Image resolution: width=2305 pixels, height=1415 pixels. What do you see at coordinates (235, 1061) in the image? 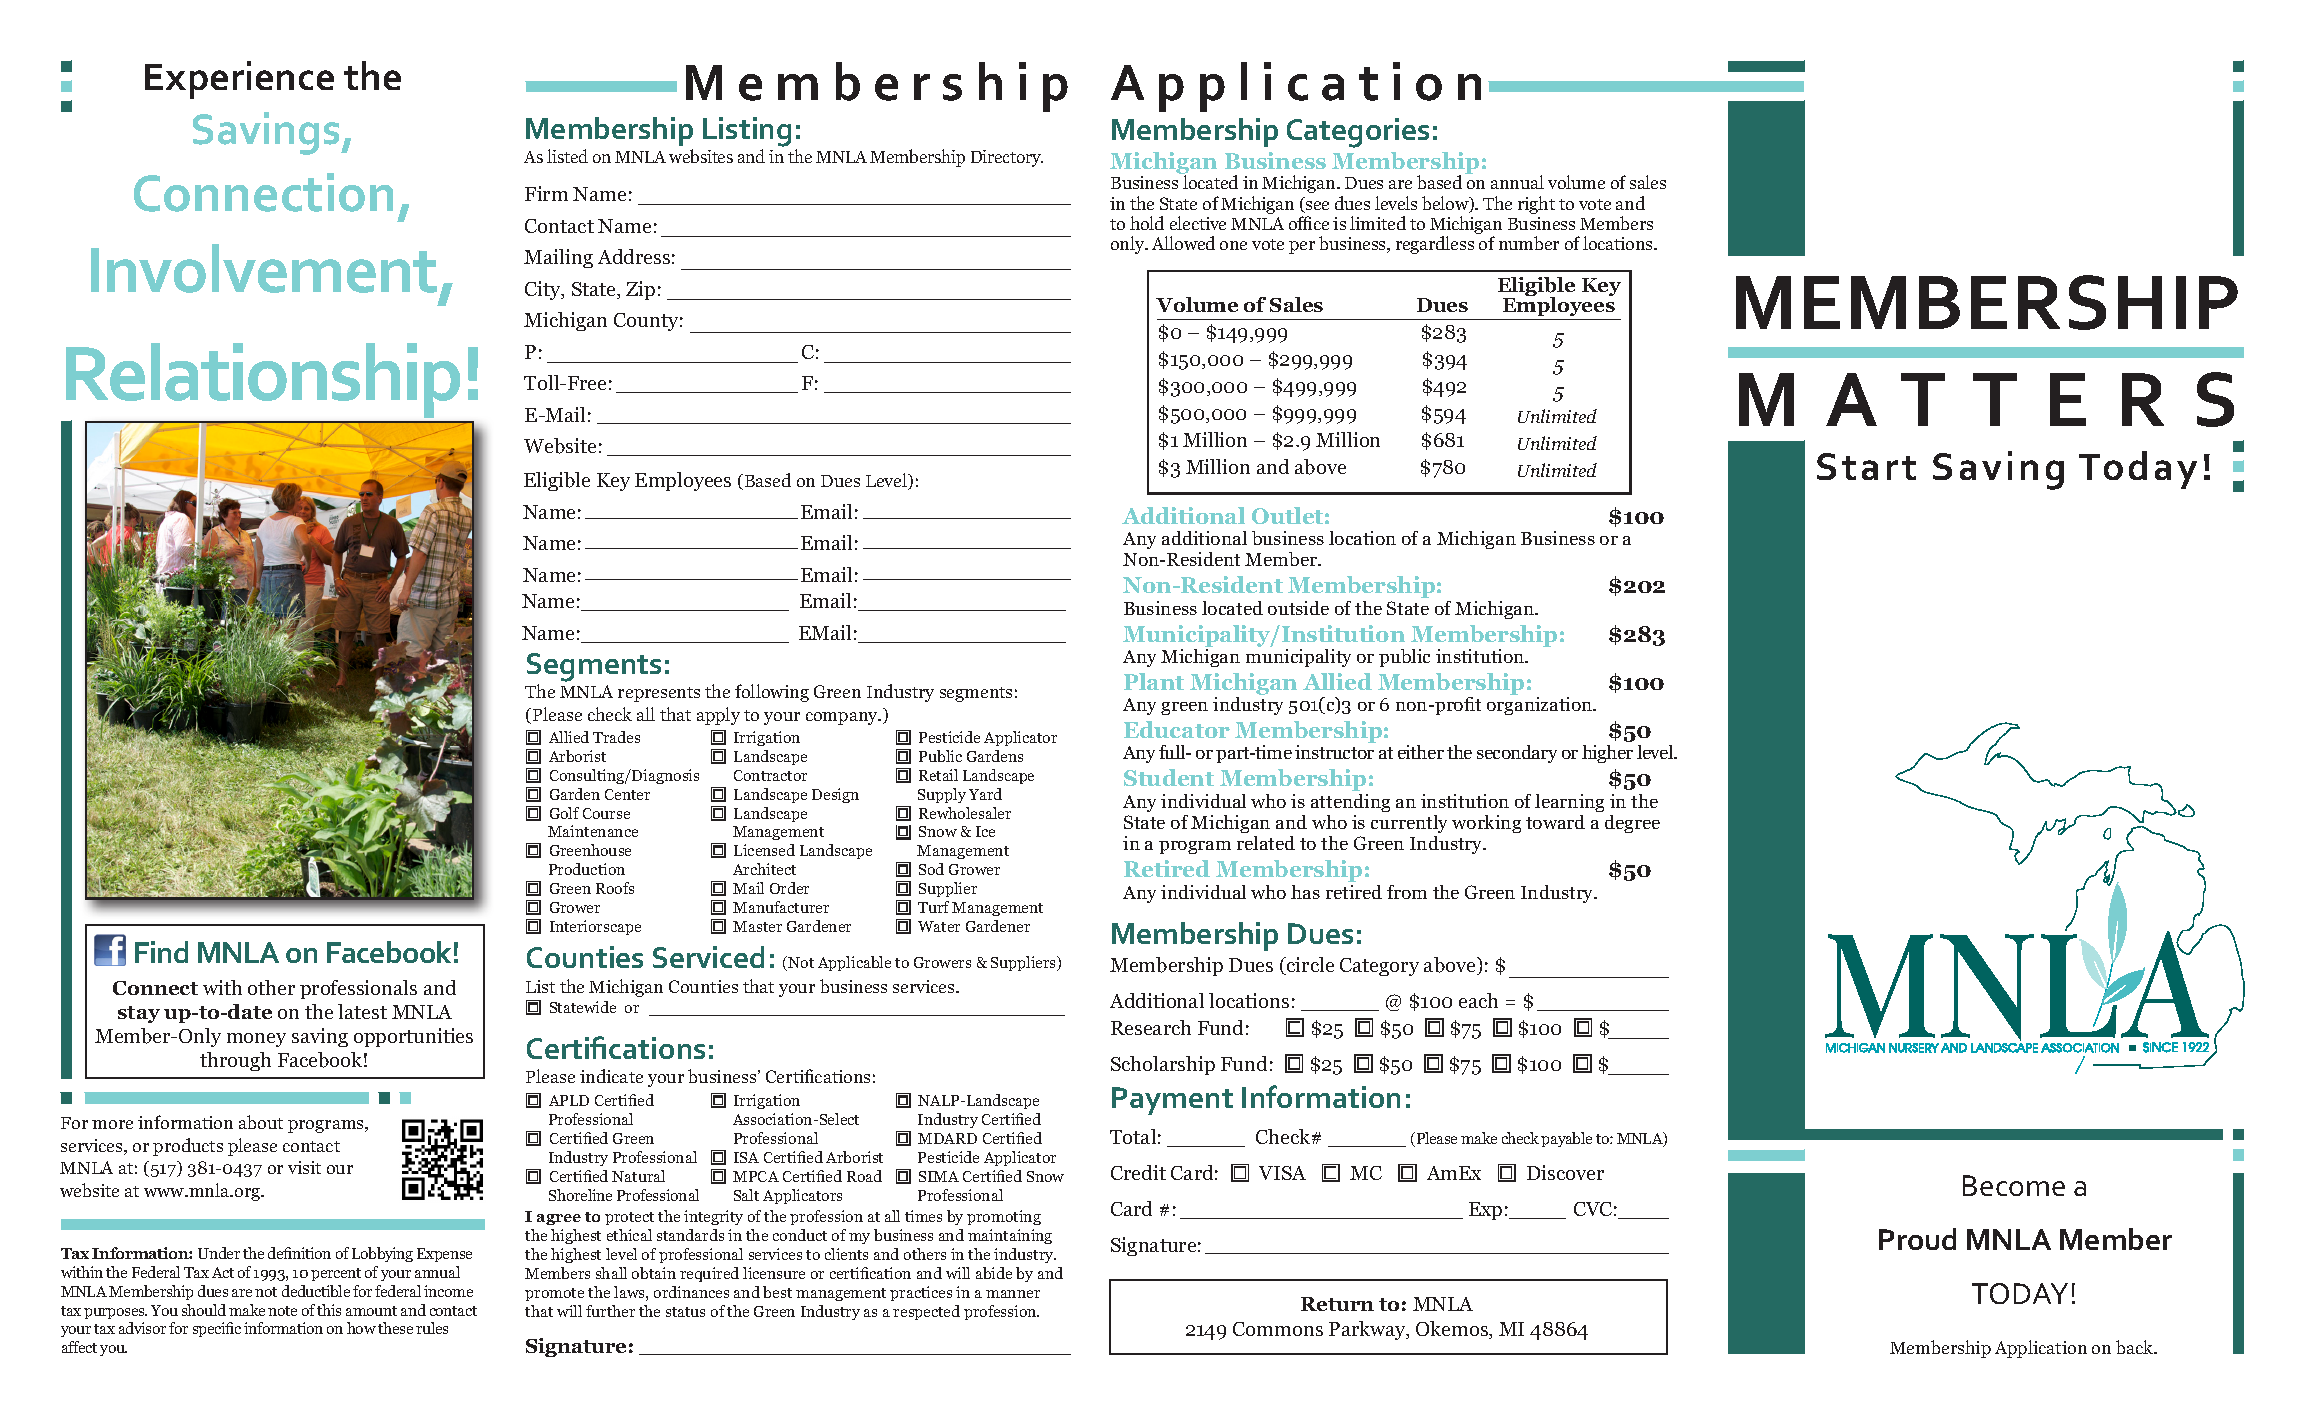
I see `through` at bounding box center [235, 1061].
